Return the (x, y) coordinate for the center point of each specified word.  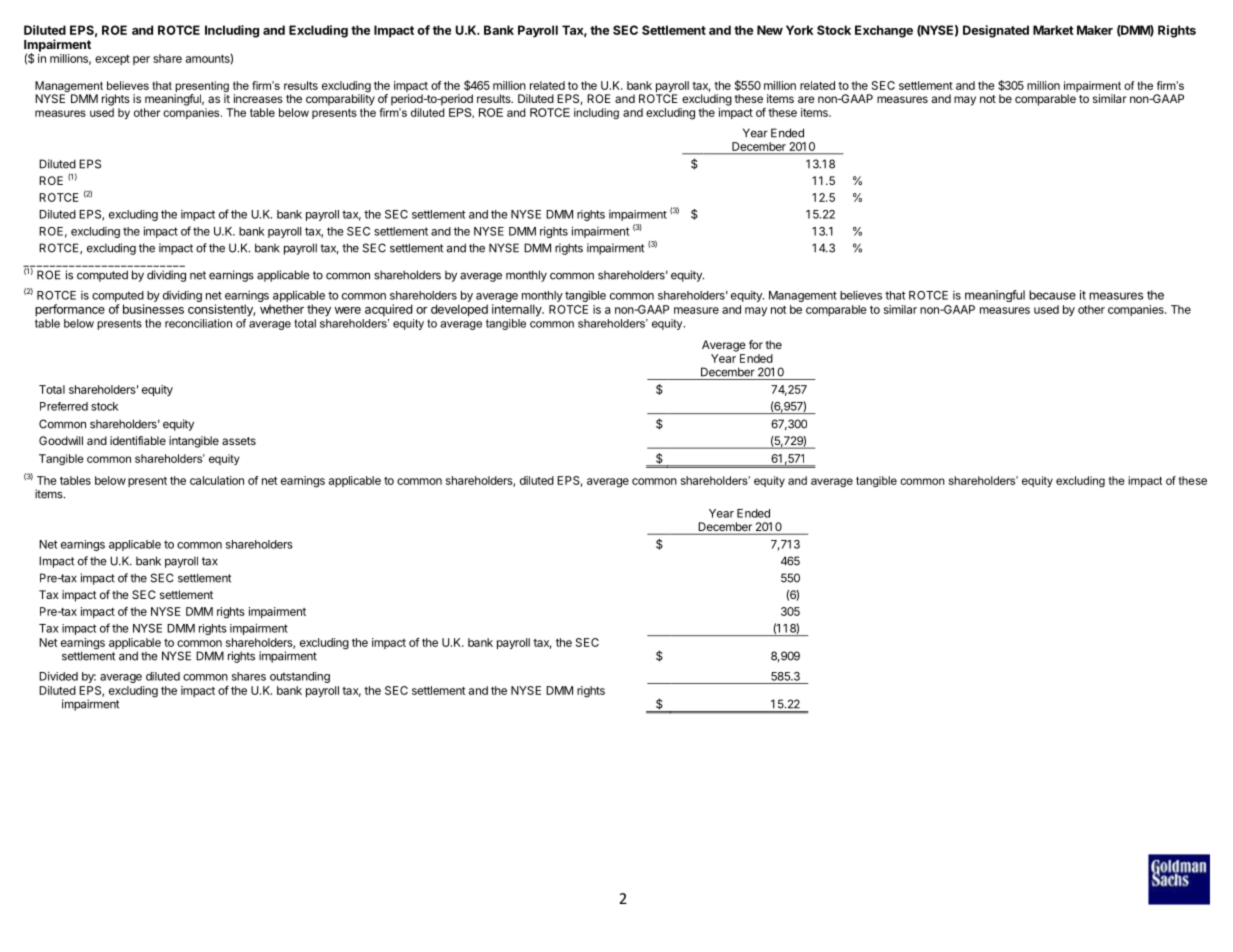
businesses (153, 309)
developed (459, 310)
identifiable (138, 440)
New (770, 30)
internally (518, 310)
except (112, 60)
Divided (58, 676)
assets (239, 441)
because (1052, 295)
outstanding (300, 677)
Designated (996, 31)
